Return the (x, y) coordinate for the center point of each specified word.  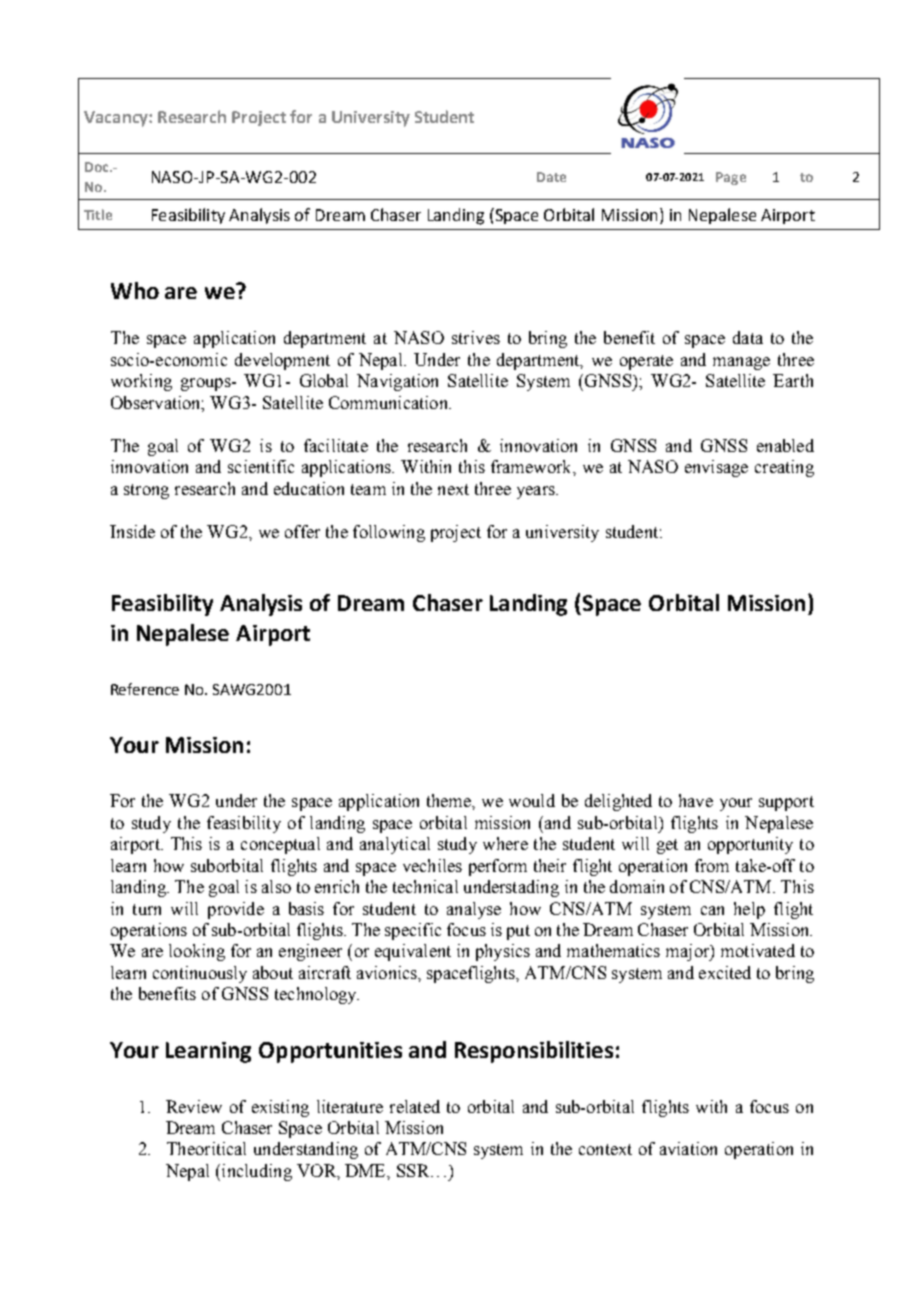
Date (551, 177)
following (389, 533)
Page (731, 178)
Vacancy (117, 119)
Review (194, 1106)
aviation (688, 1148)
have (696, 800)
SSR (414, 1170)
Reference (145, 689)
